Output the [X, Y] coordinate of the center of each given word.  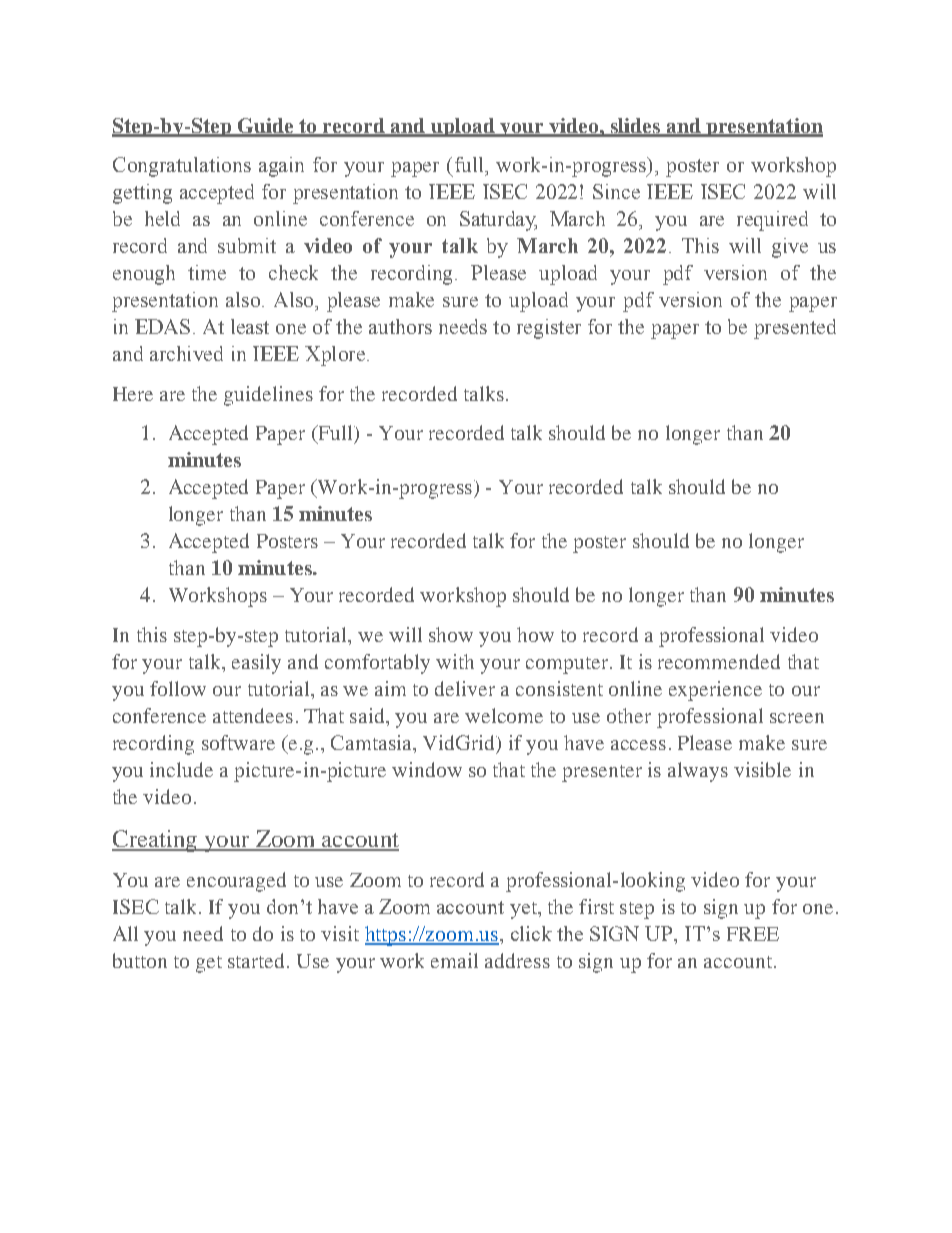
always [698, 772]
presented [795, 329]
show [451, 634]
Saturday [498, 221]
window [427, 769]
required [772, 221]
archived [186, 353]
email [454, 960]
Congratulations [182, 167]
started [258, 960]
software [238, 742]
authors [400, 326]
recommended [719, 661]
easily [256, 664]
